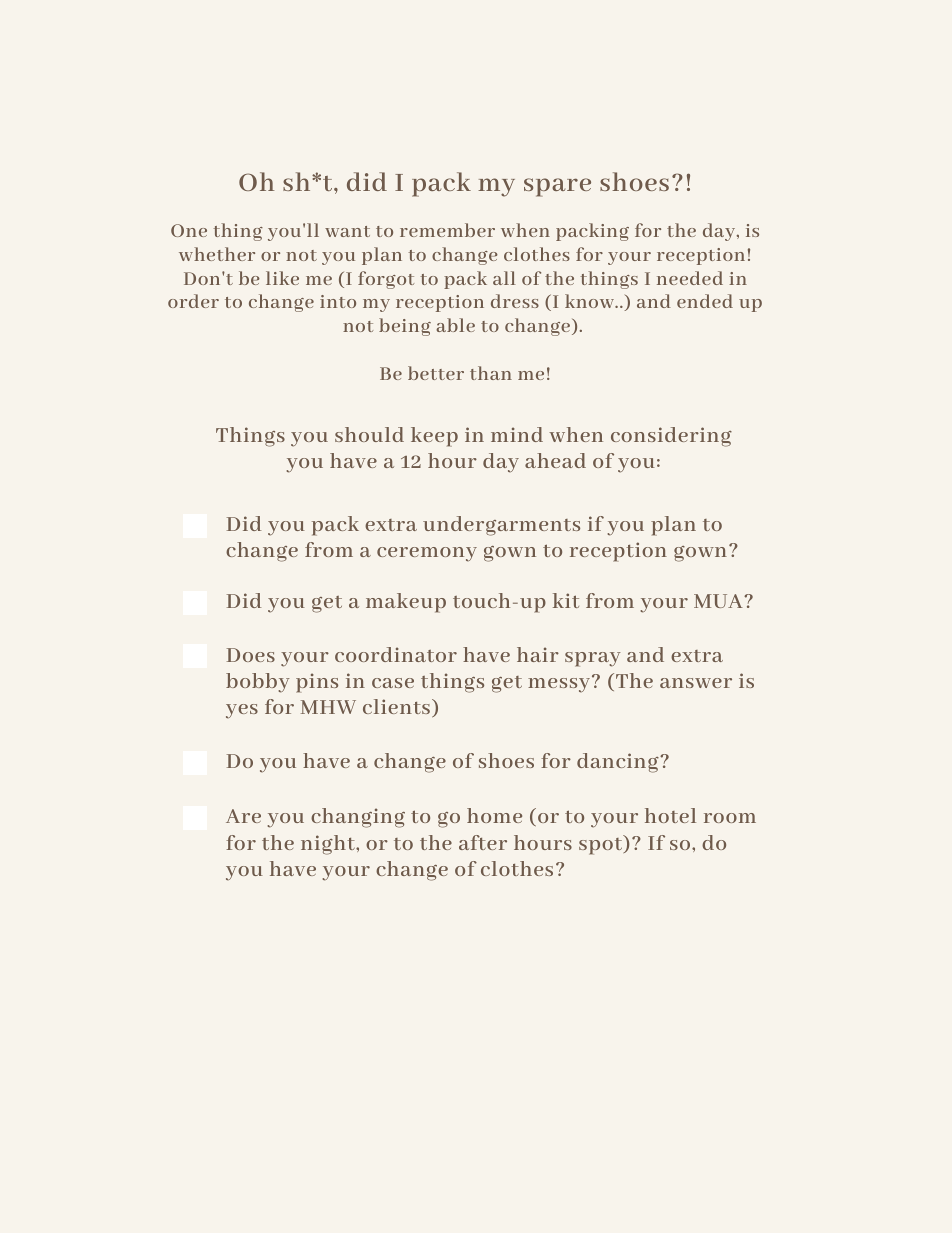 The height and width of the screenshot is (1233, 952). I want to click on One, so click(189, 230).
